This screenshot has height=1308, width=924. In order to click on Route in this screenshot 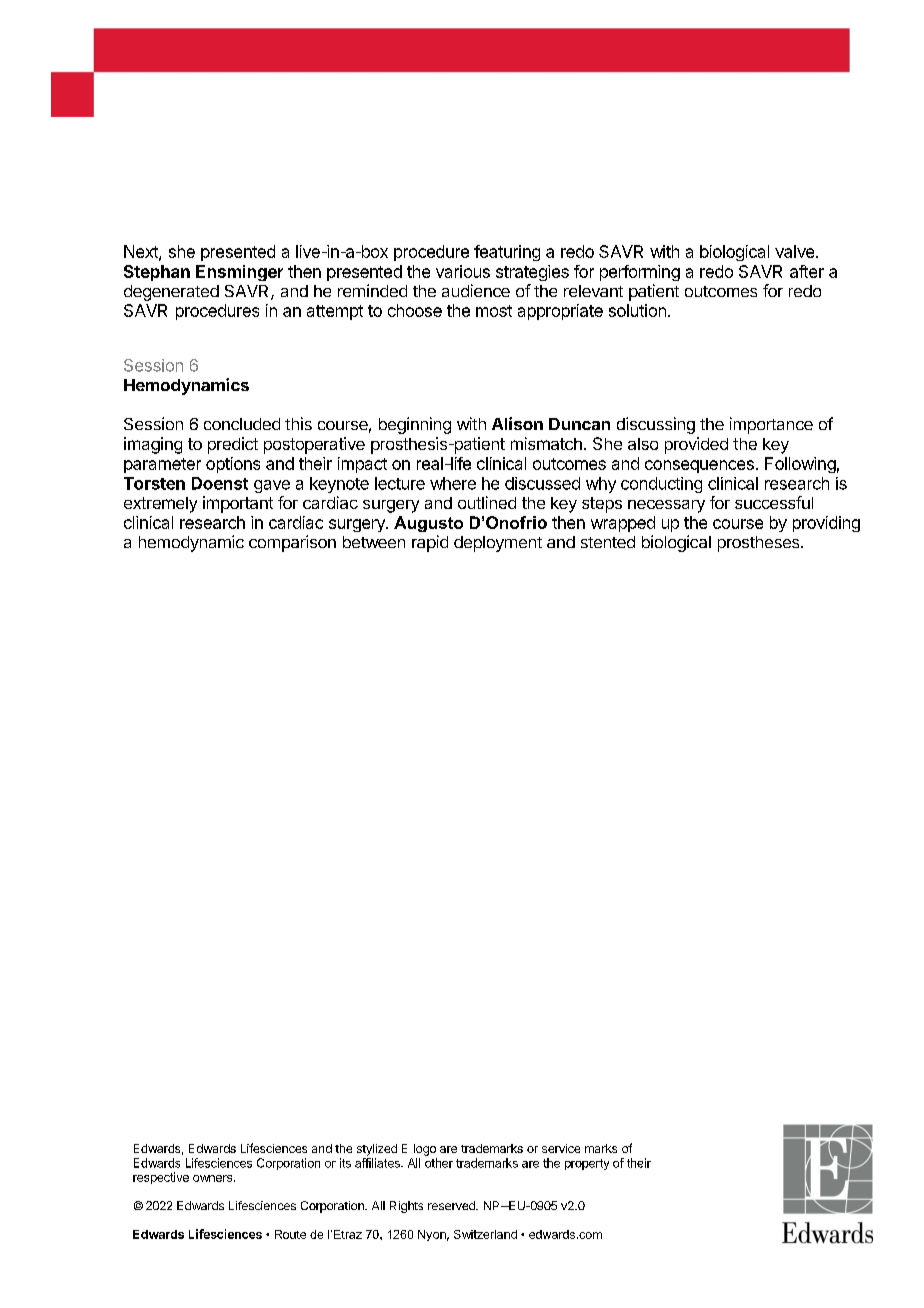, I will do `click(290, 1234)`.
